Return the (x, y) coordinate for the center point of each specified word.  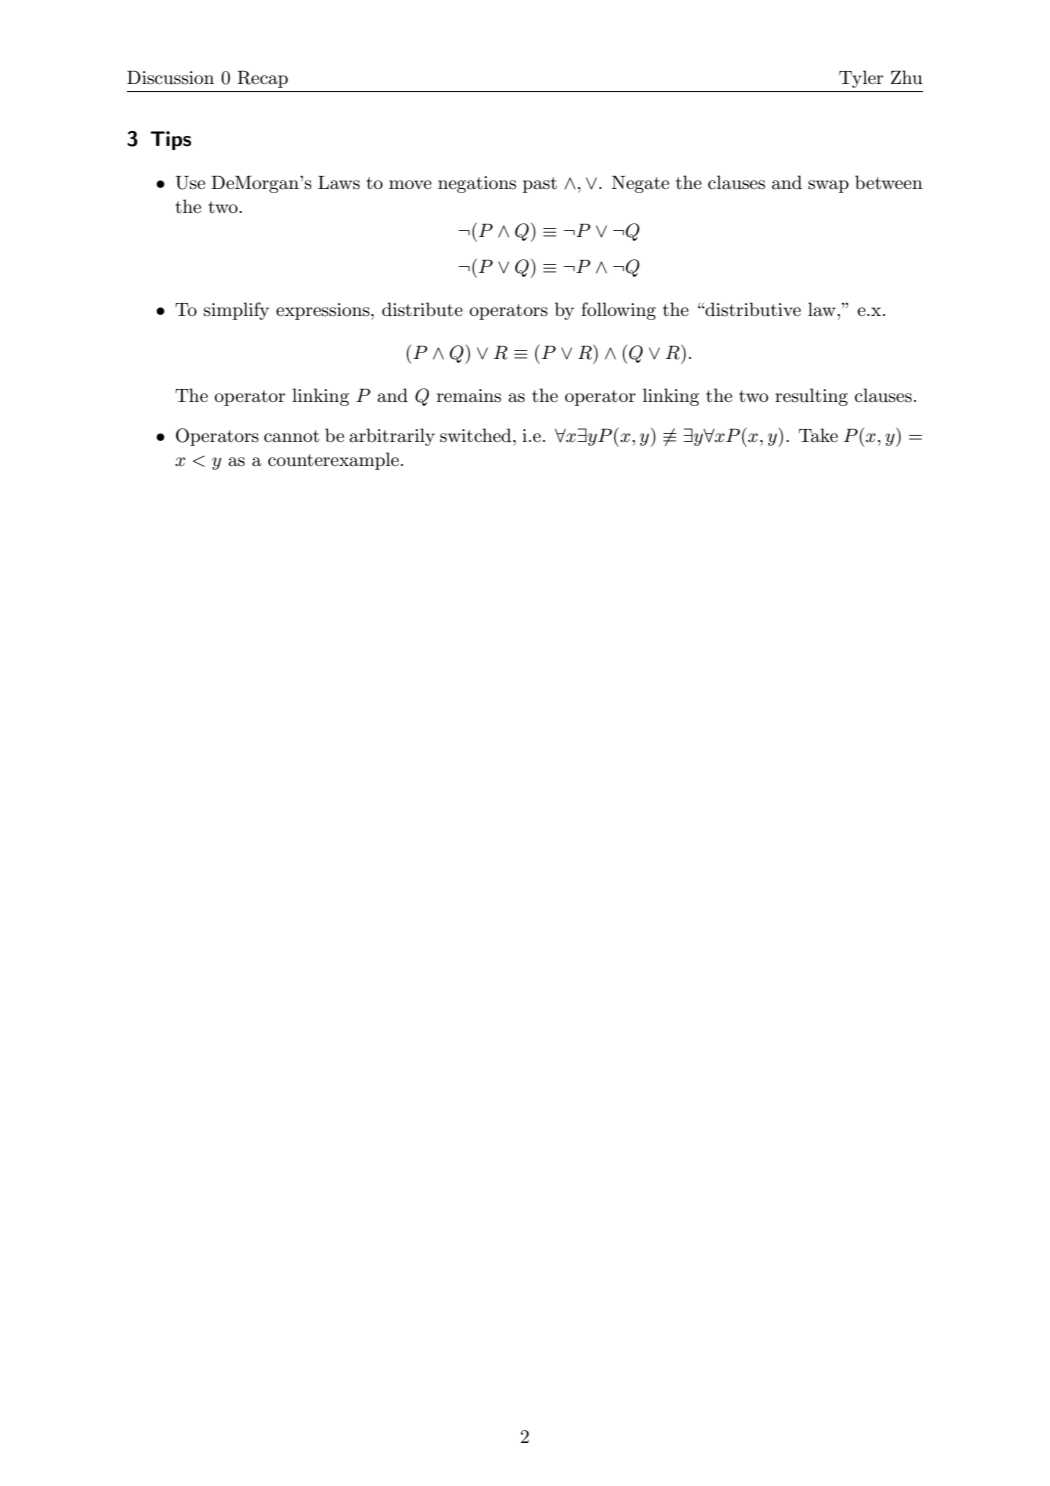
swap (828, 186)
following (618, 311)
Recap (262, 79)
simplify (236, 311)
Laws (339, 183)
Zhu (907, 77)
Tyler (861, 79)
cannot (291, 436)
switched (477, 435)
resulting (811, 397)
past (540, 185)
